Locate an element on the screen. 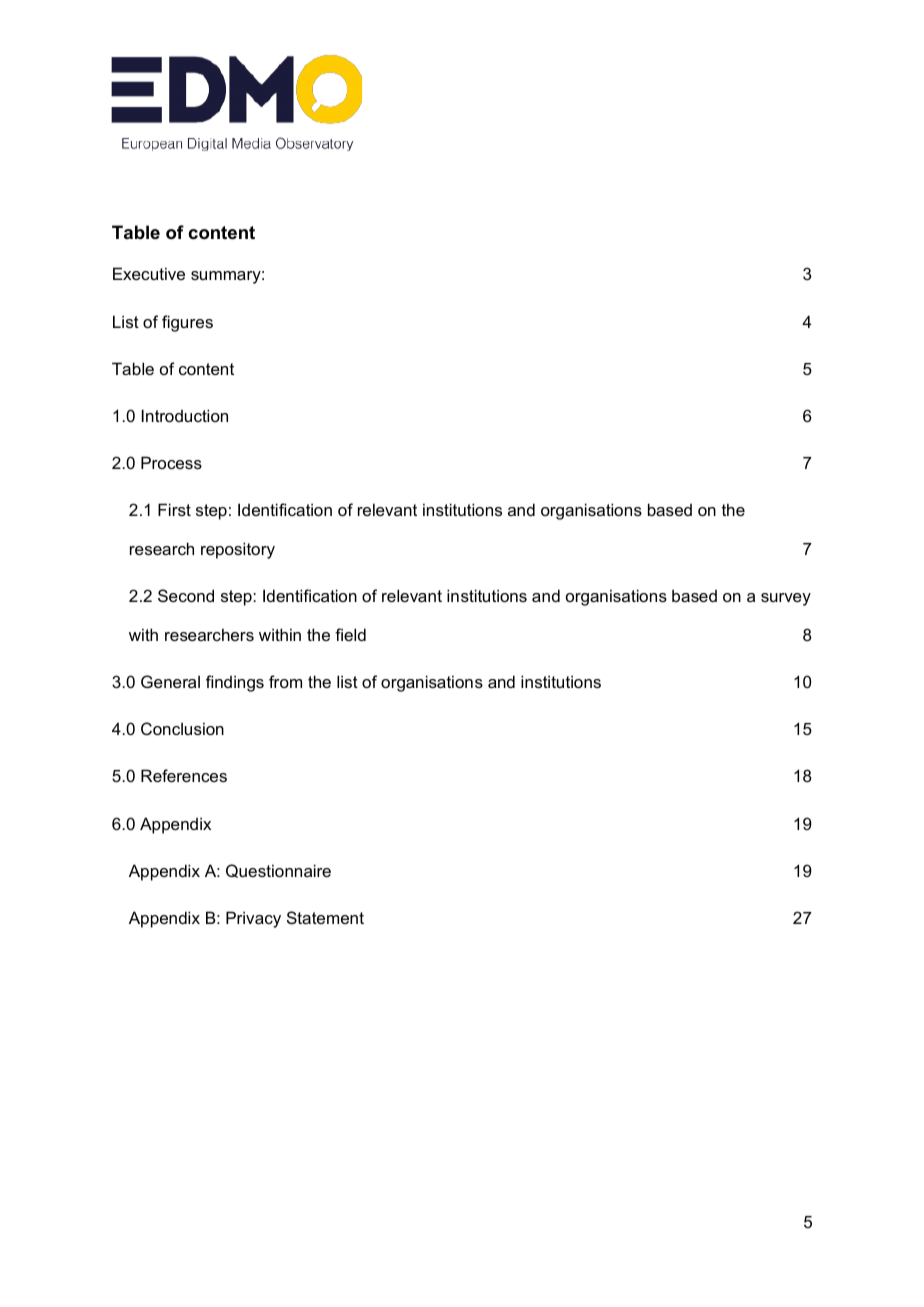 The height and width of the screenshot is (1307, 924). from is located at coordinates (285, 681).
